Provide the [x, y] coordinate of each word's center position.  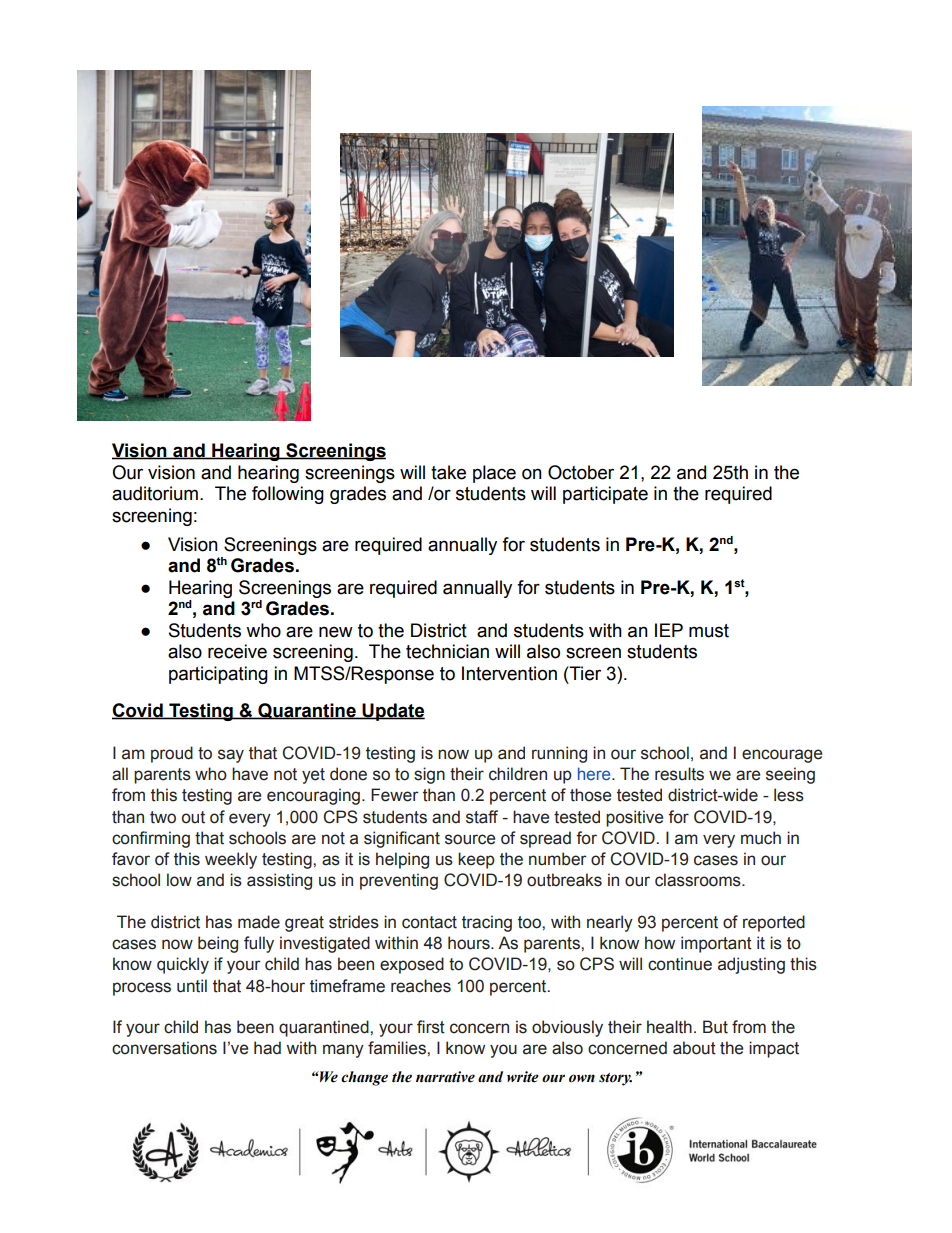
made [259, 922]
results [679, 774]
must [709, 631]
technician [447, 651]
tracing [487, 923]
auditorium [155, 493]
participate [605, 495]
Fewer [394, 795]
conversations [164, 1048]
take [448, 472]
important [716, 944]
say [231, 756]
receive [237, 651]
